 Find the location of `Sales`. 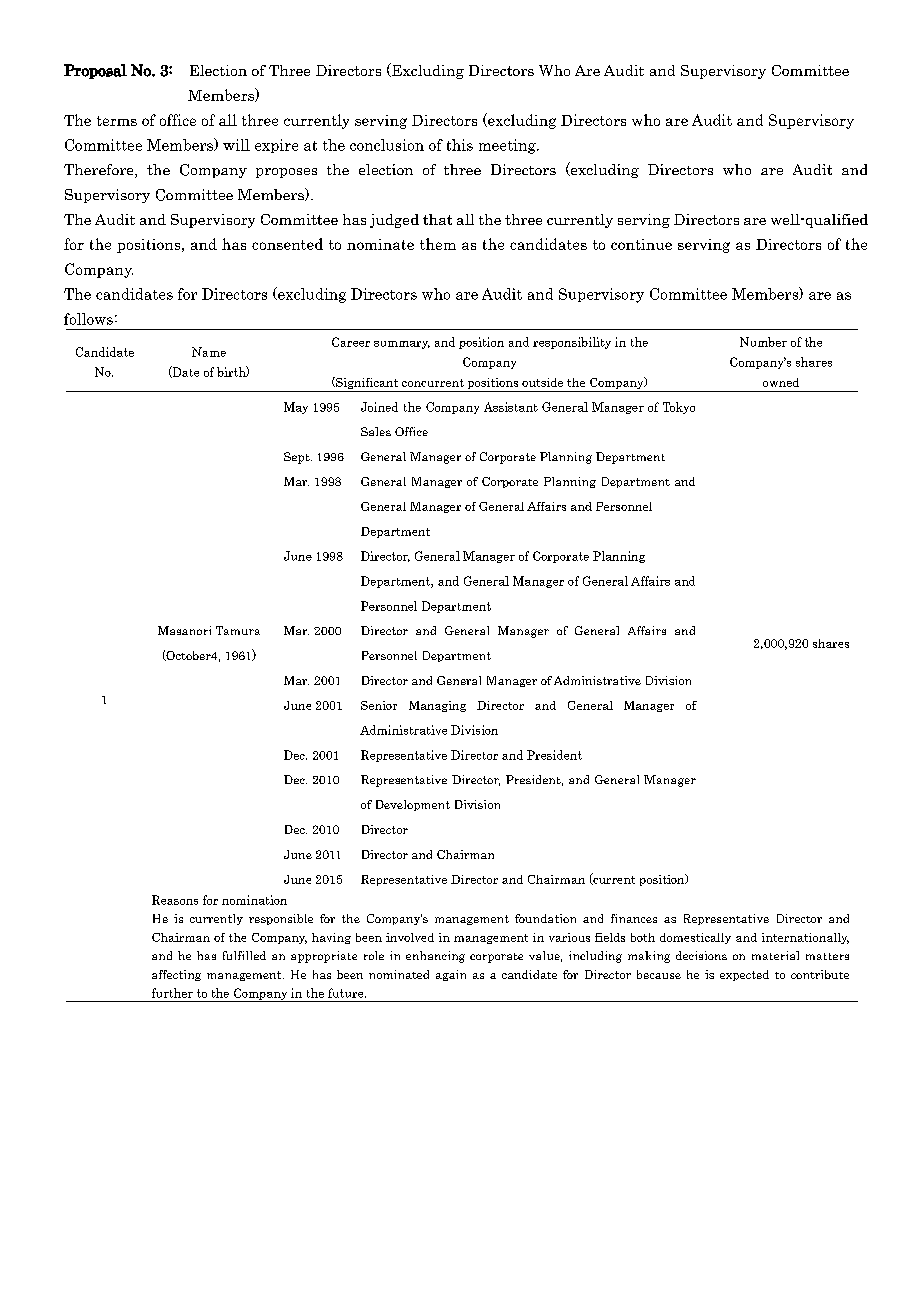

Sales is located at coordinates (376, 431).
